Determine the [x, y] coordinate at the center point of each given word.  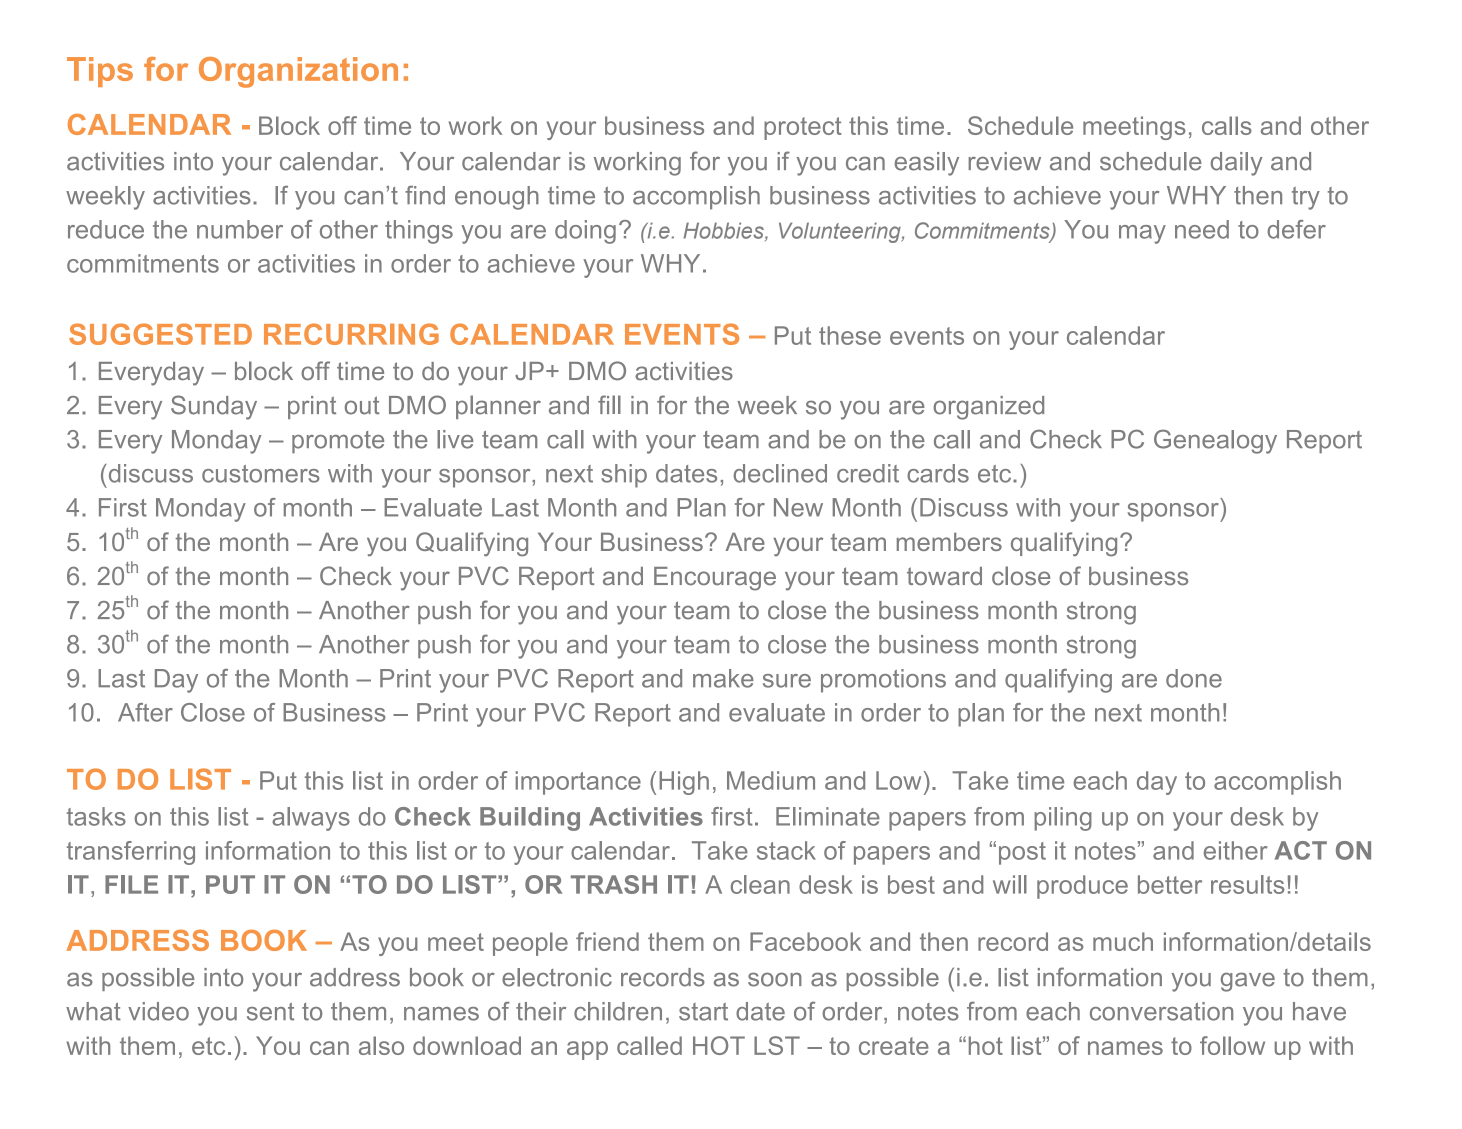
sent [270, 1012]
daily [1236, 164]
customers [261, 474]
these [850, 335]
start [703, 1012]
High [684, 783]
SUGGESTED [160, 334]
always [311, 819]
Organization [298, 72]
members [949, 541]
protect [803, 128]
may [1142, 234]
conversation [1161, 1011]
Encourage [715, 579]
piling [1063, 819]
